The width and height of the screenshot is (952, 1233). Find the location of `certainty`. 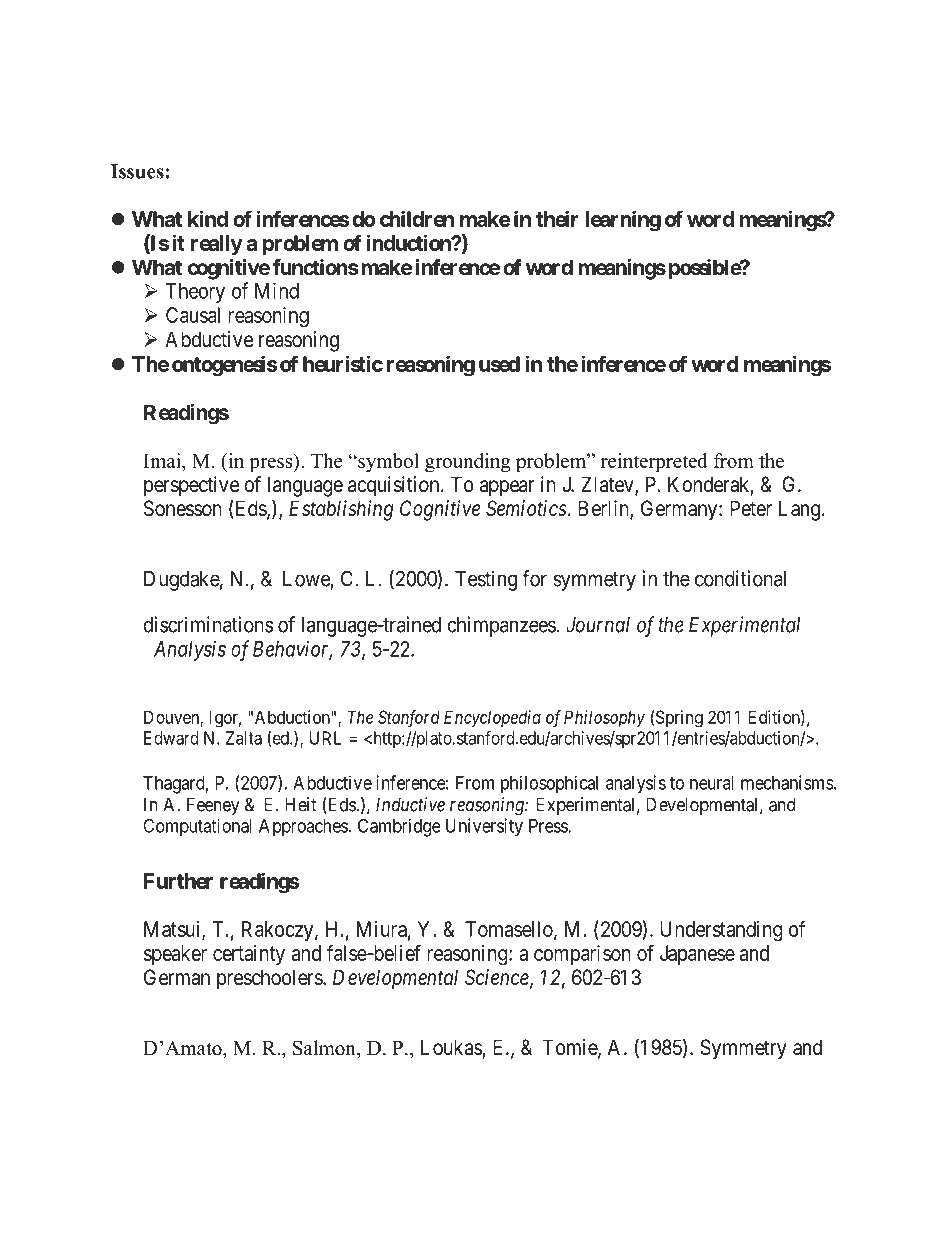

certainty is located at coordinates (249, 955).
